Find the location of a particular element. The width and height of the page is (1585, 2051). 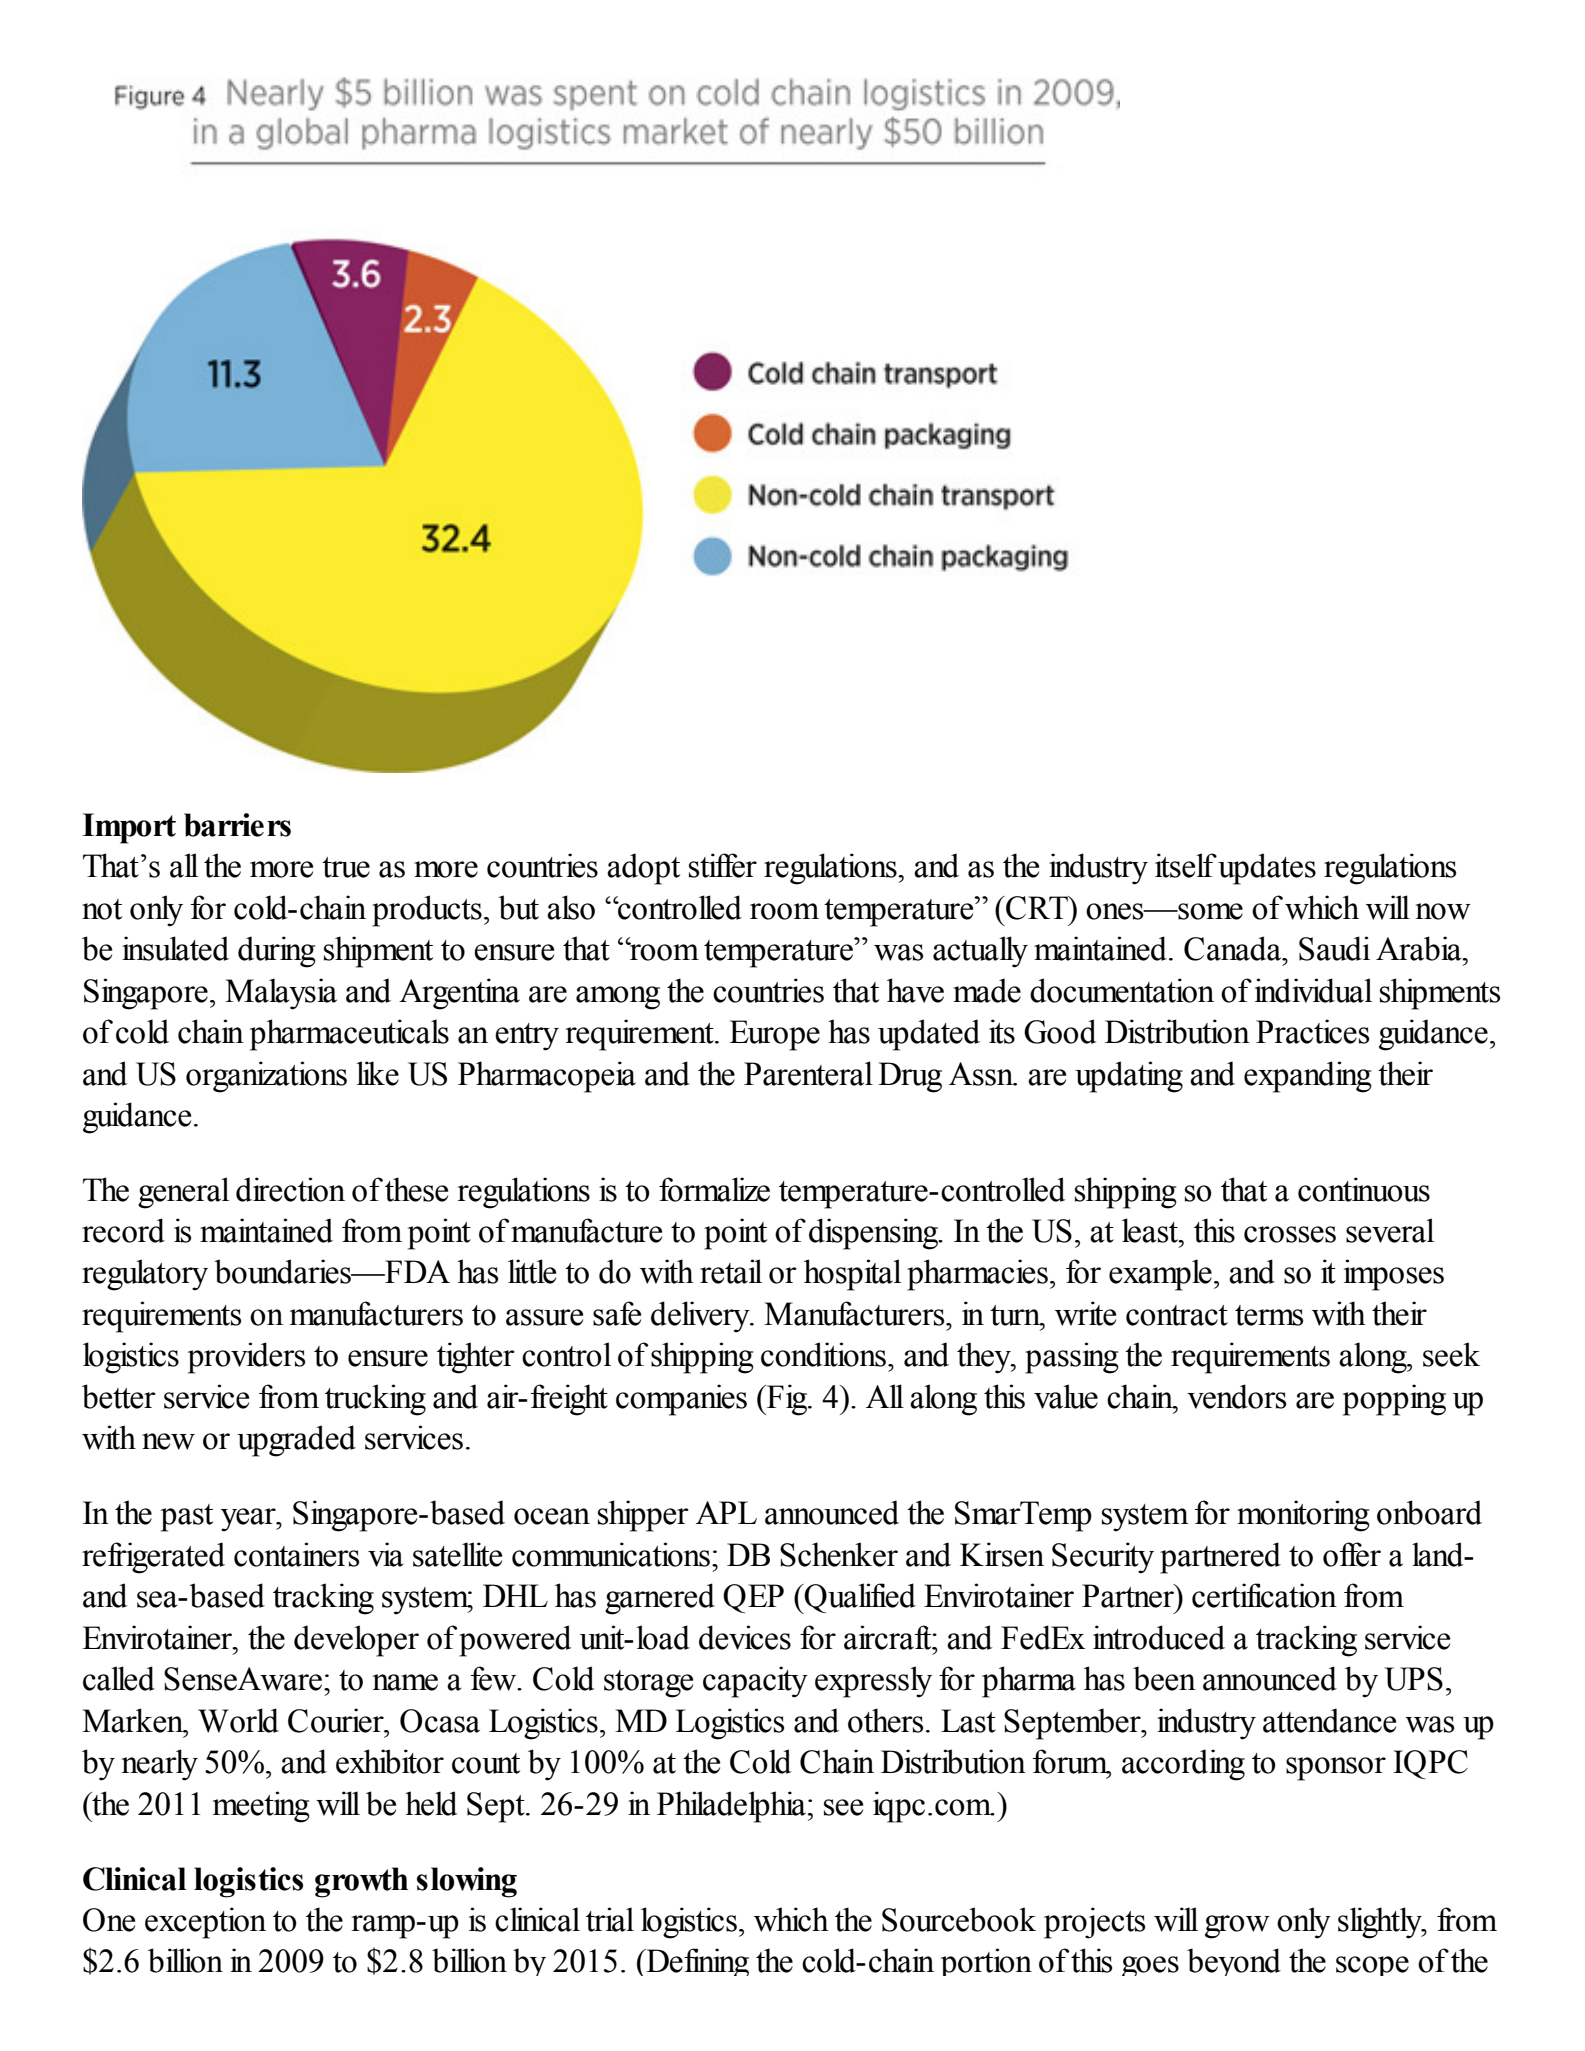

providers is located at coordinates (246, 1358).
